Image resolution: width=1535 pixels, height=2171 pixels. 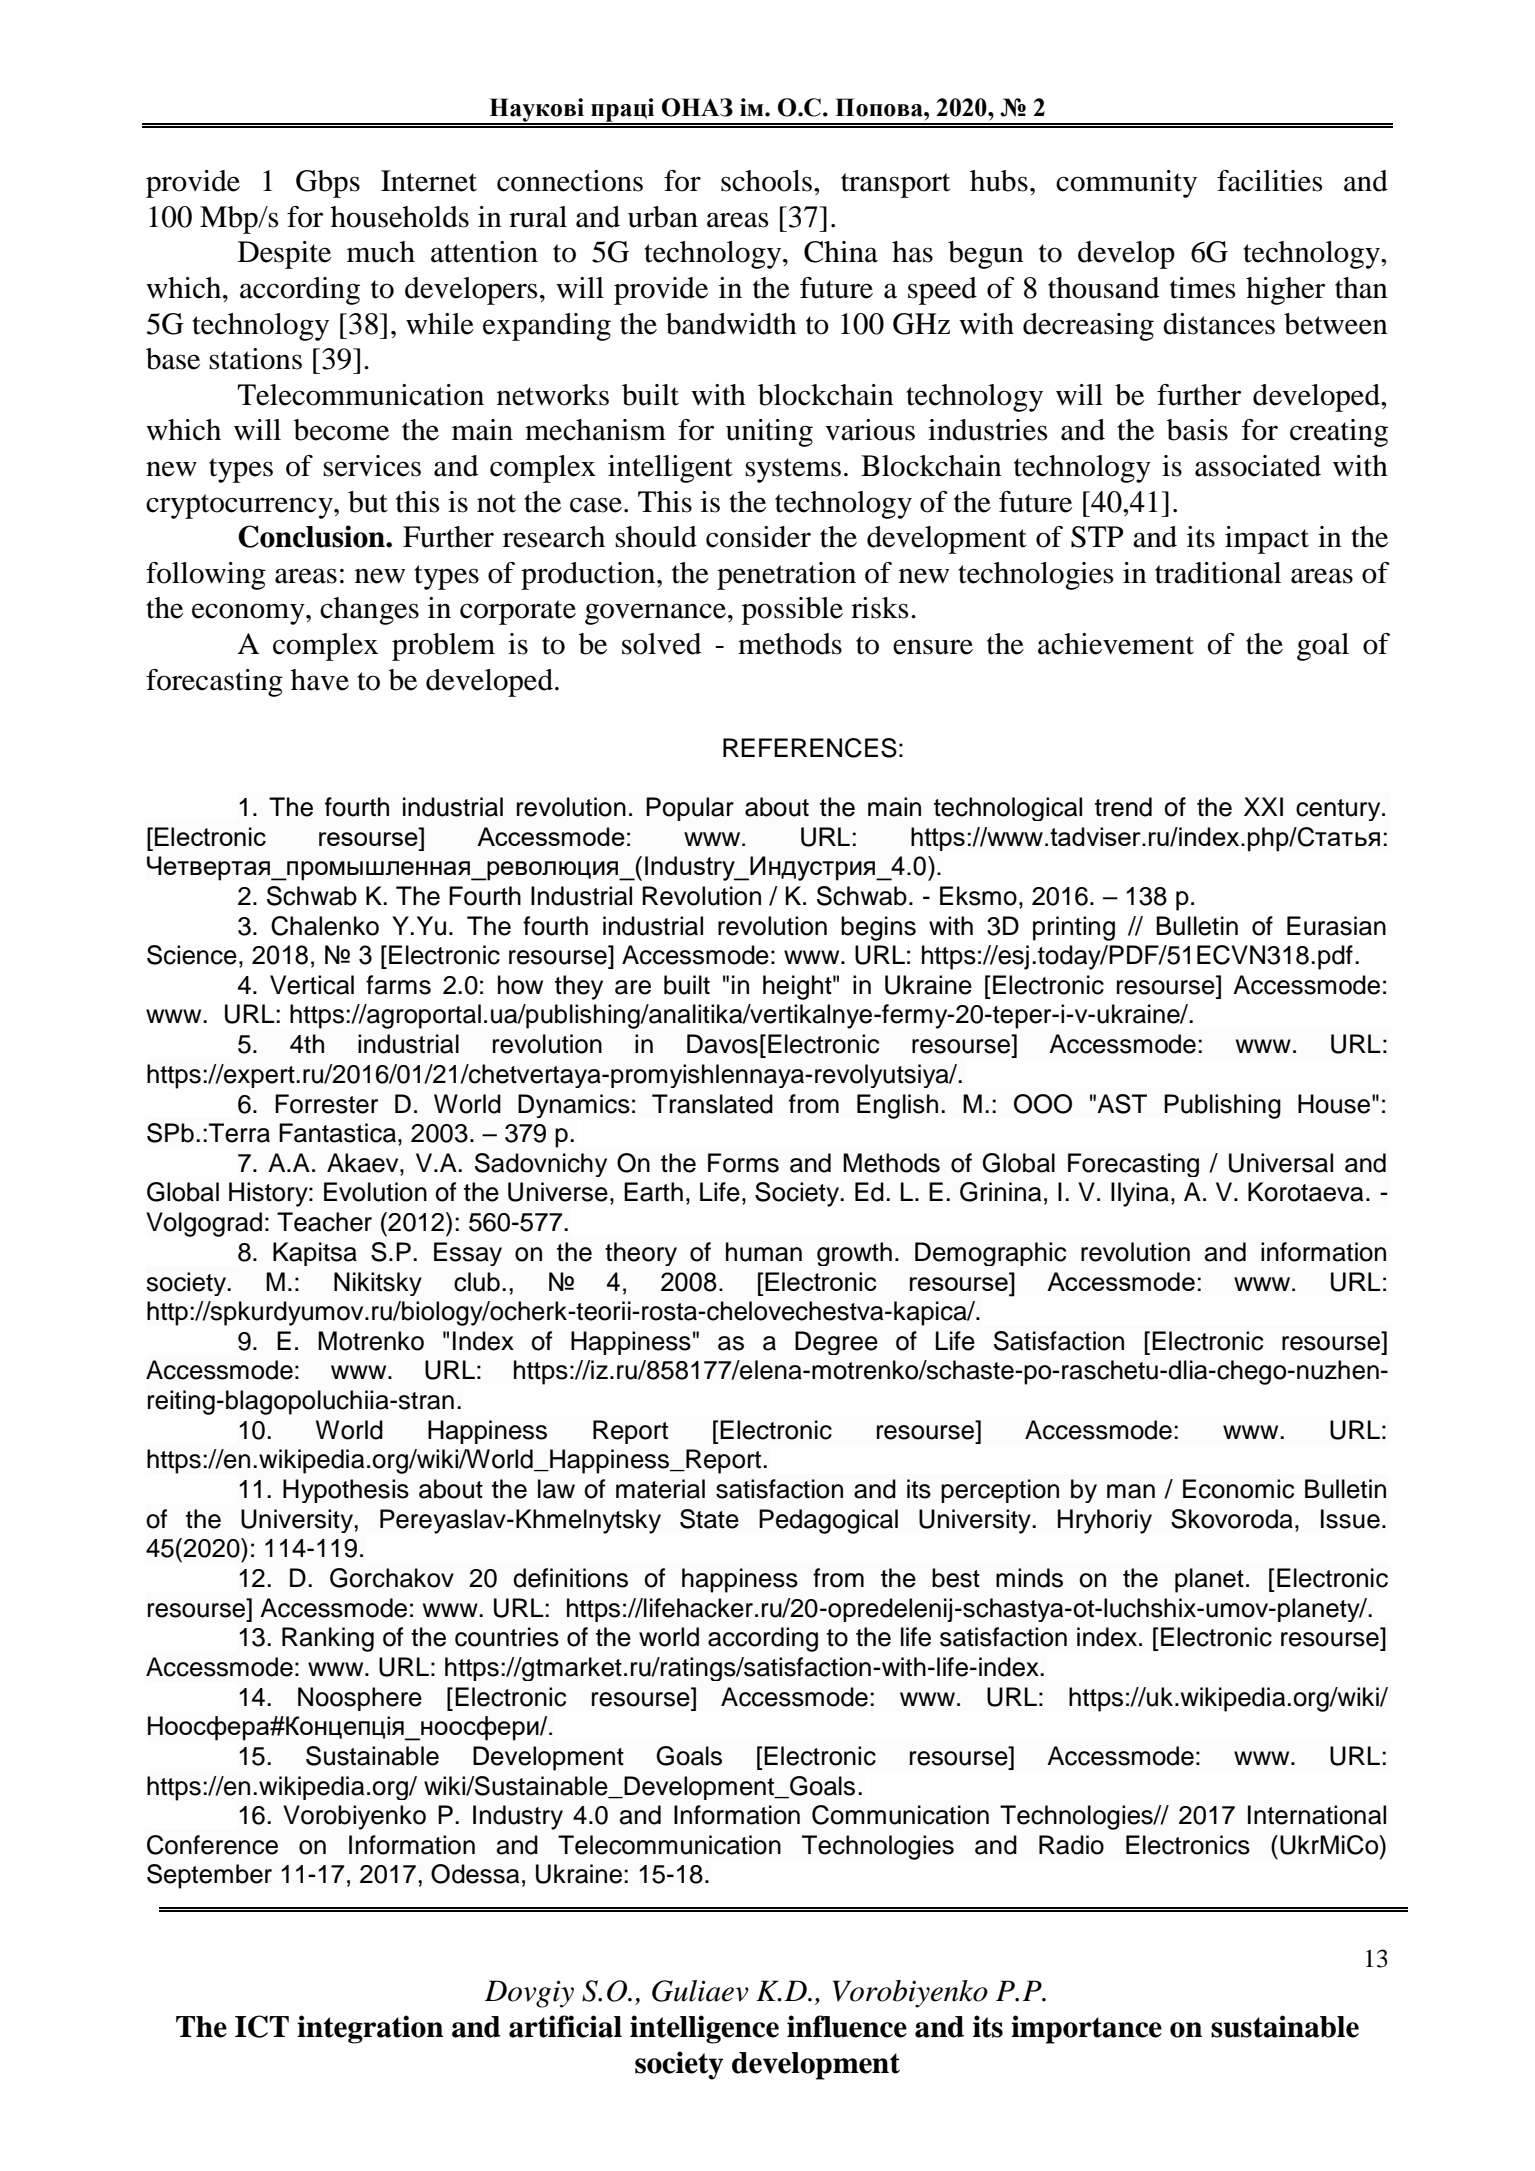 What do you see at coordinates (1238, 1489) in the page?
I see `Economic` at bounding box center [1238, 1489].
